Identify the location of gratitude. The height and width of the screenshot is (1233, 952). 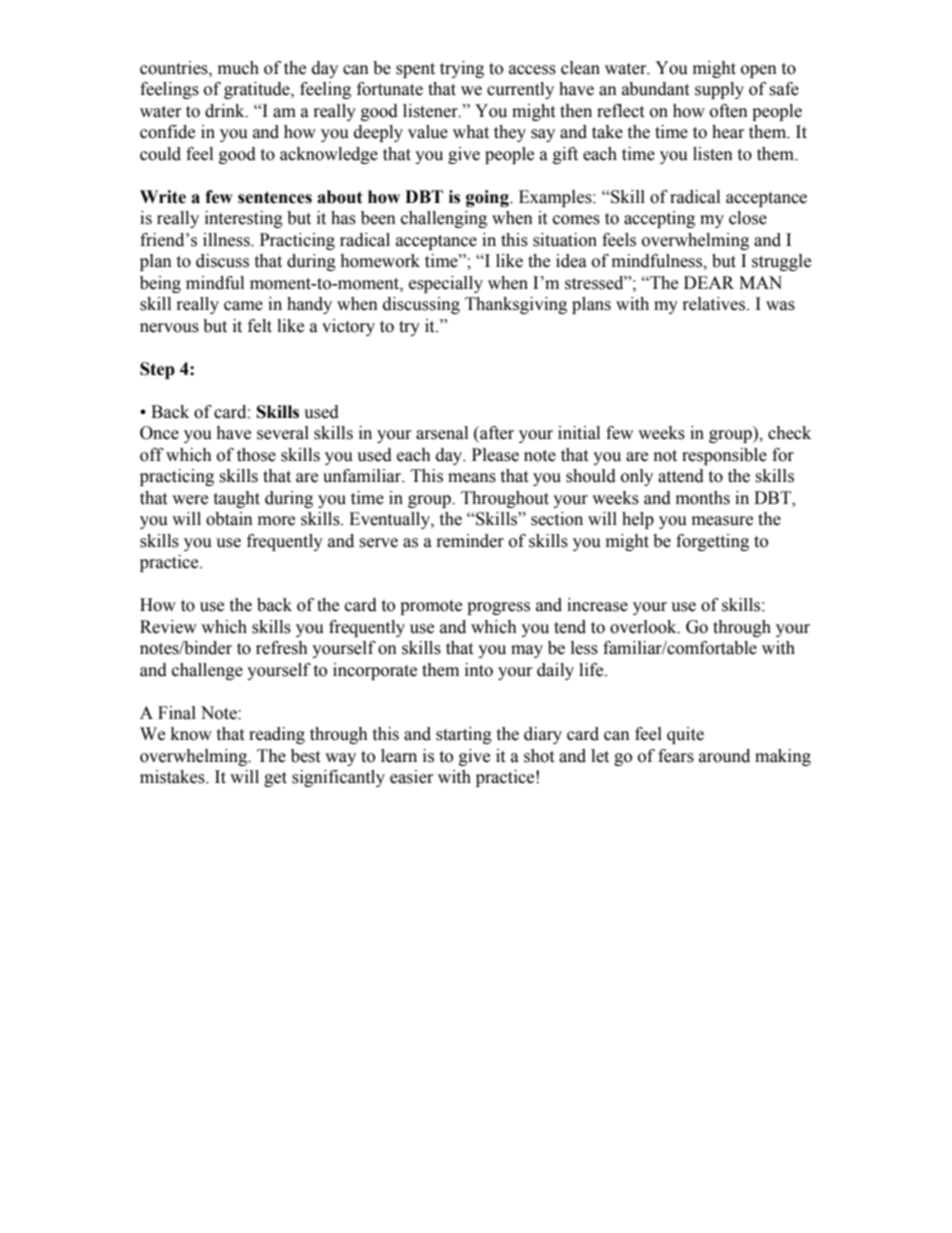
(258, 90).
